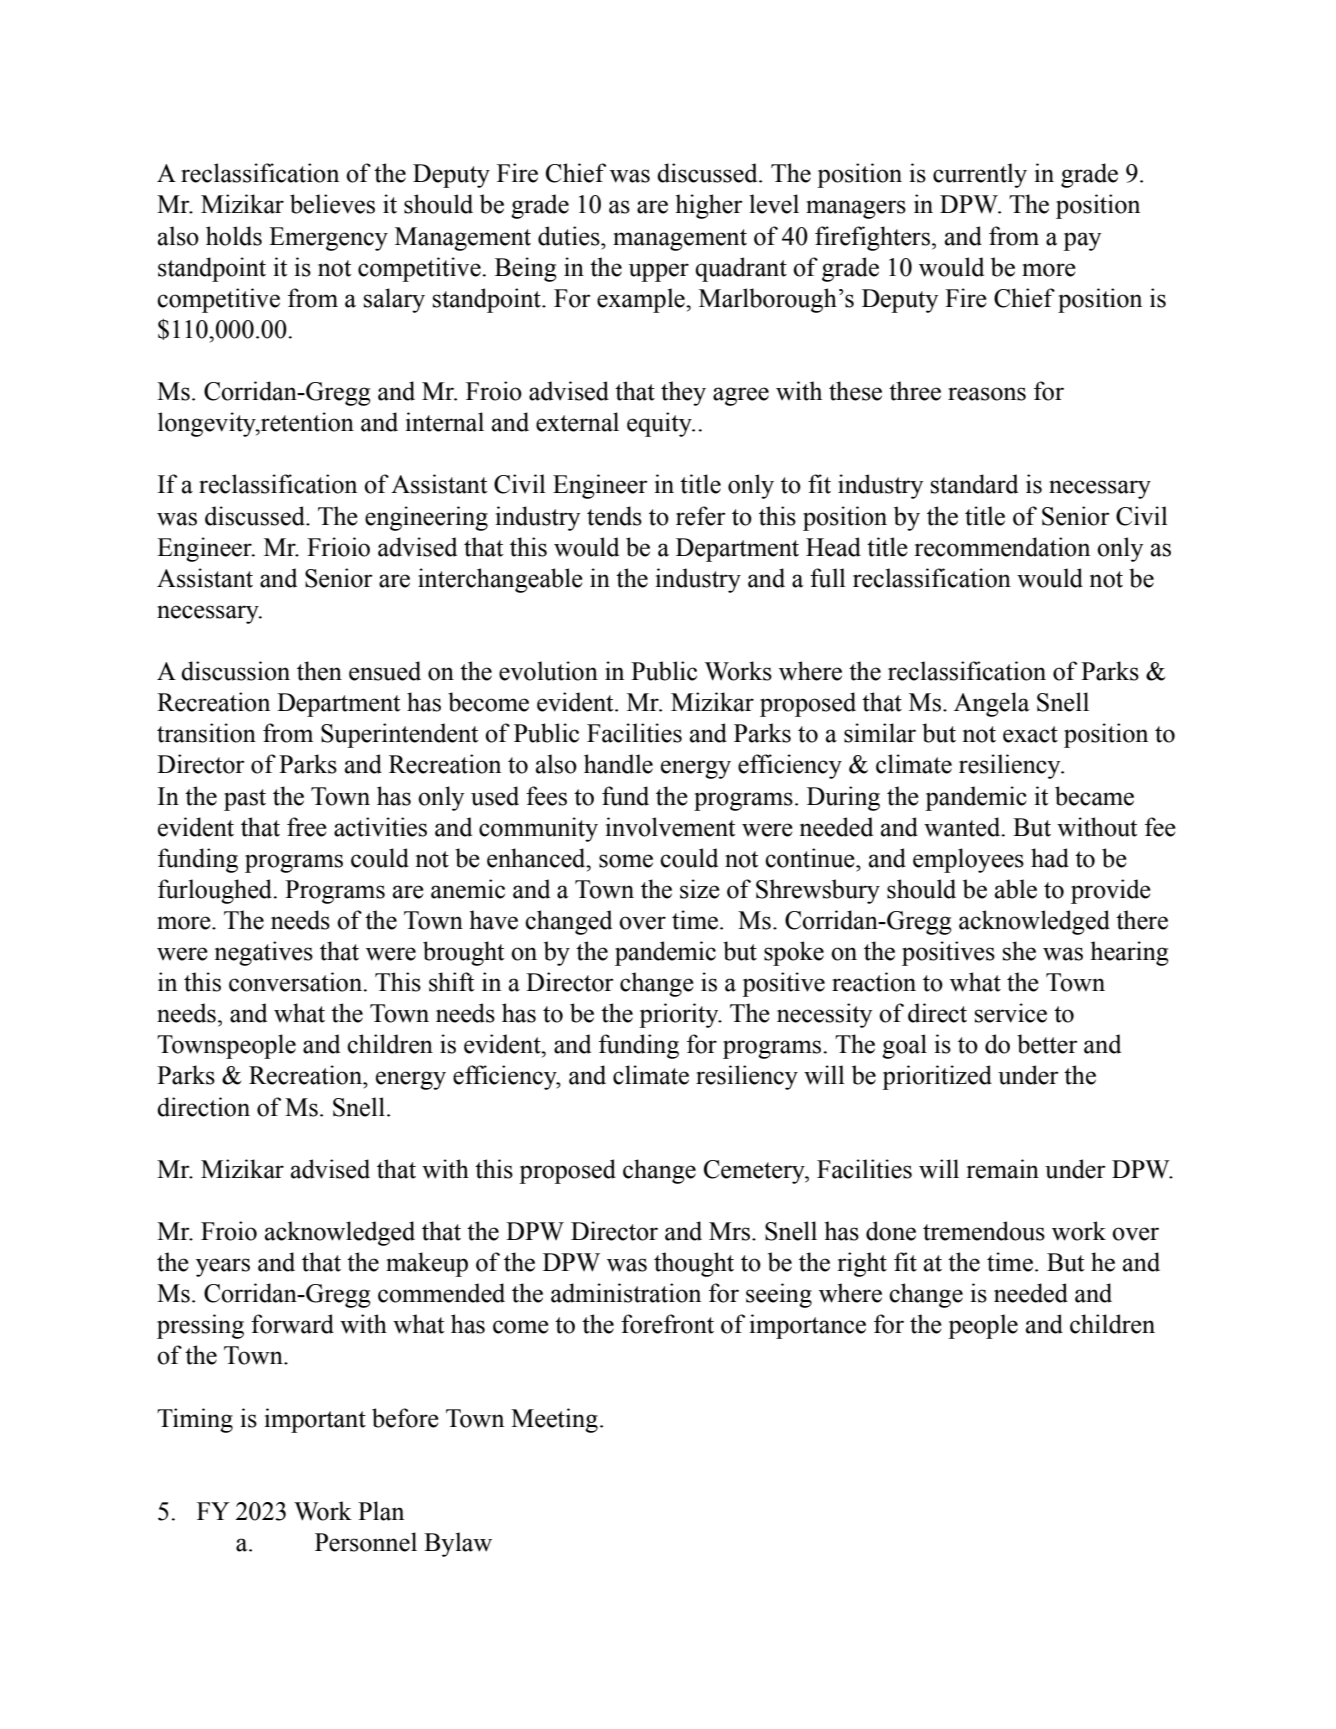 This screenshot has width=1336, height=1729. I want to click on believes, so click(332, 204).
